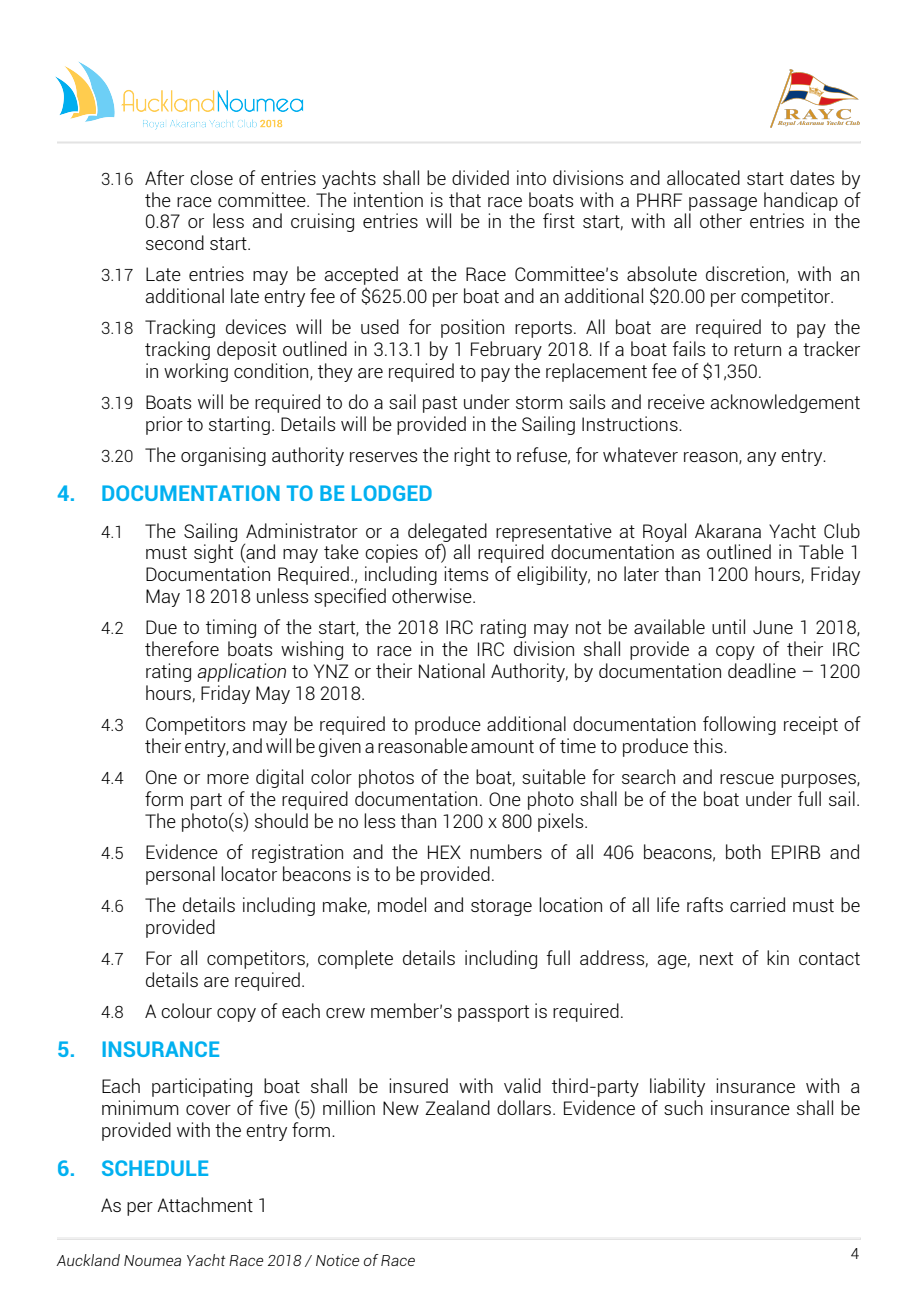  I want to click on passage, so click(723, 204).
